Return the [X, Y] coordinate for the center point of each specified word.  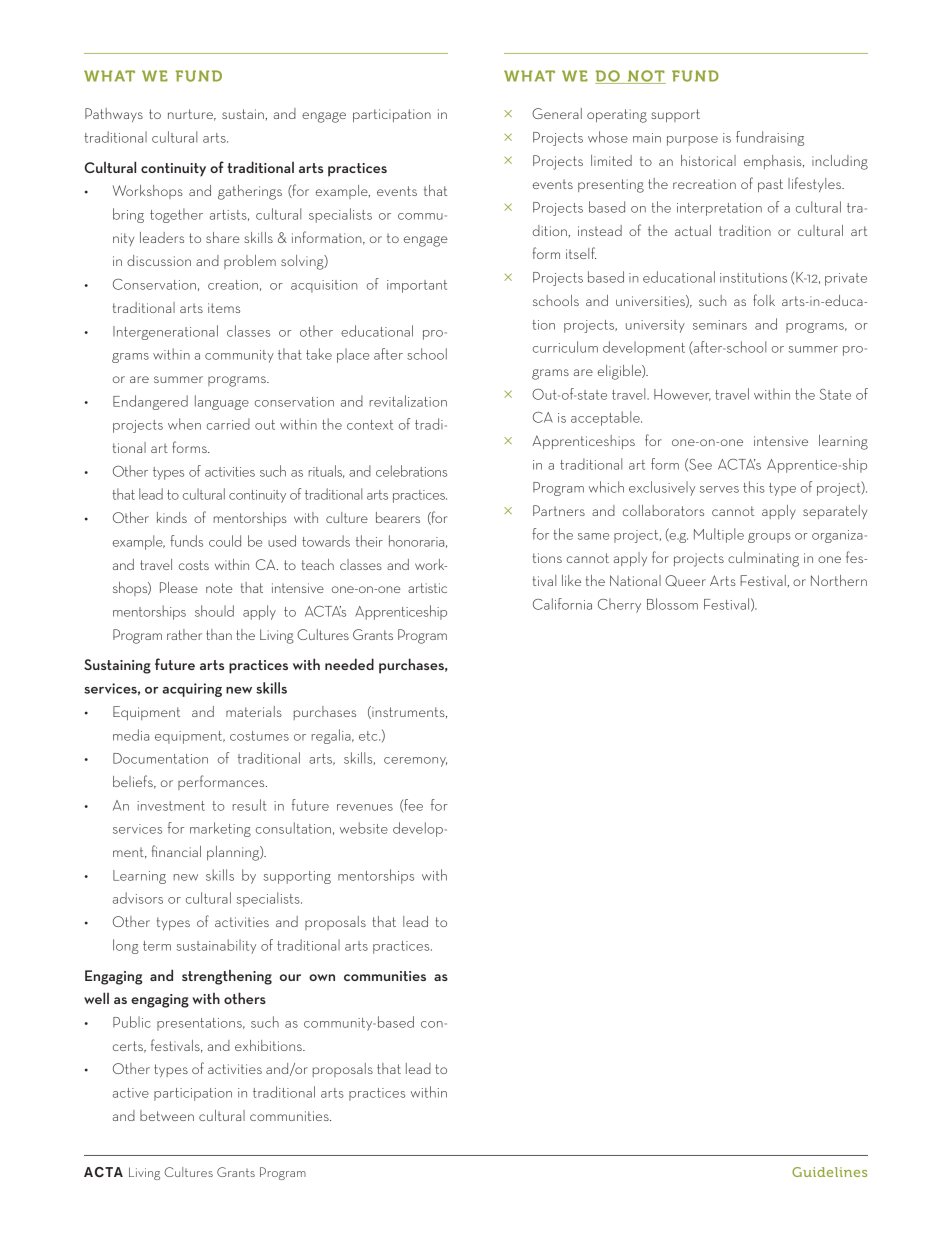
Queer [685, 581]
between [167, 1115]
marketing [220, 829]
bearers [398, 517]
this [754, 487]
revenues [365, 807]
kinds [172, 517]
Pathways [114, 115]
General [557, 113]
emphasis [774, 162]
